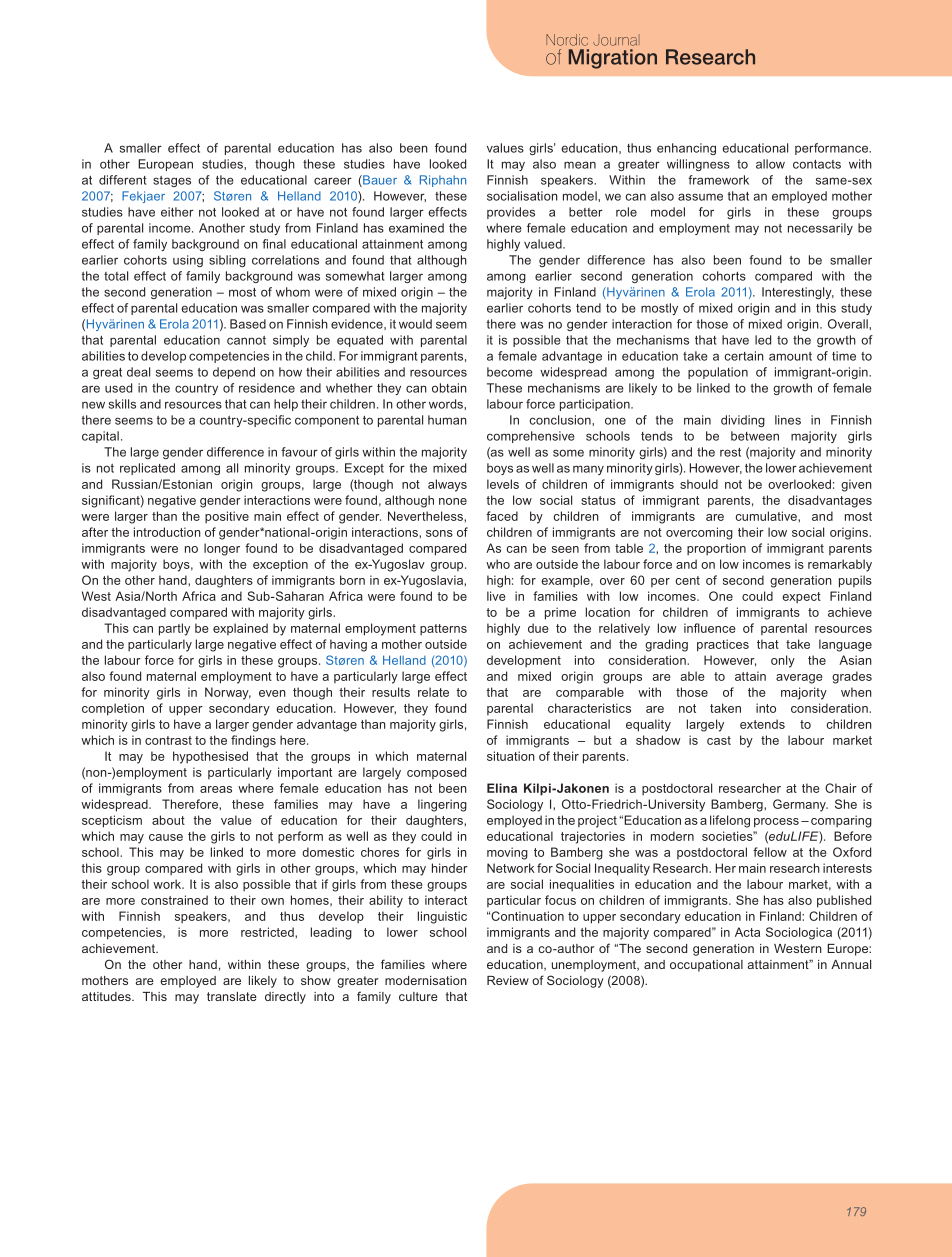 The height and width of the screenshot is (1257, 952). I want to click on contrast, so click(168, 740).
